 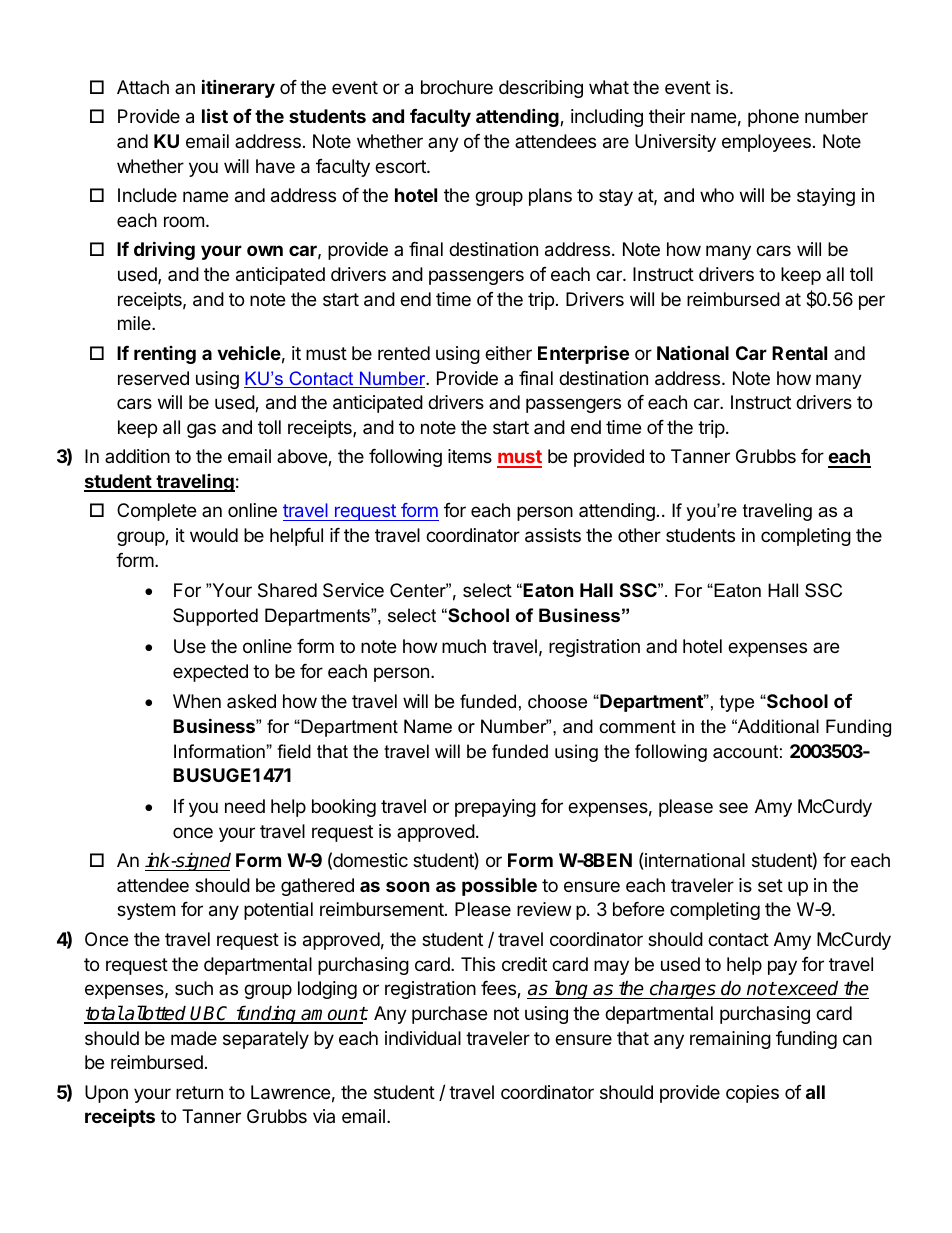 I want to click on prepaying, so click(x=495, y=808).
